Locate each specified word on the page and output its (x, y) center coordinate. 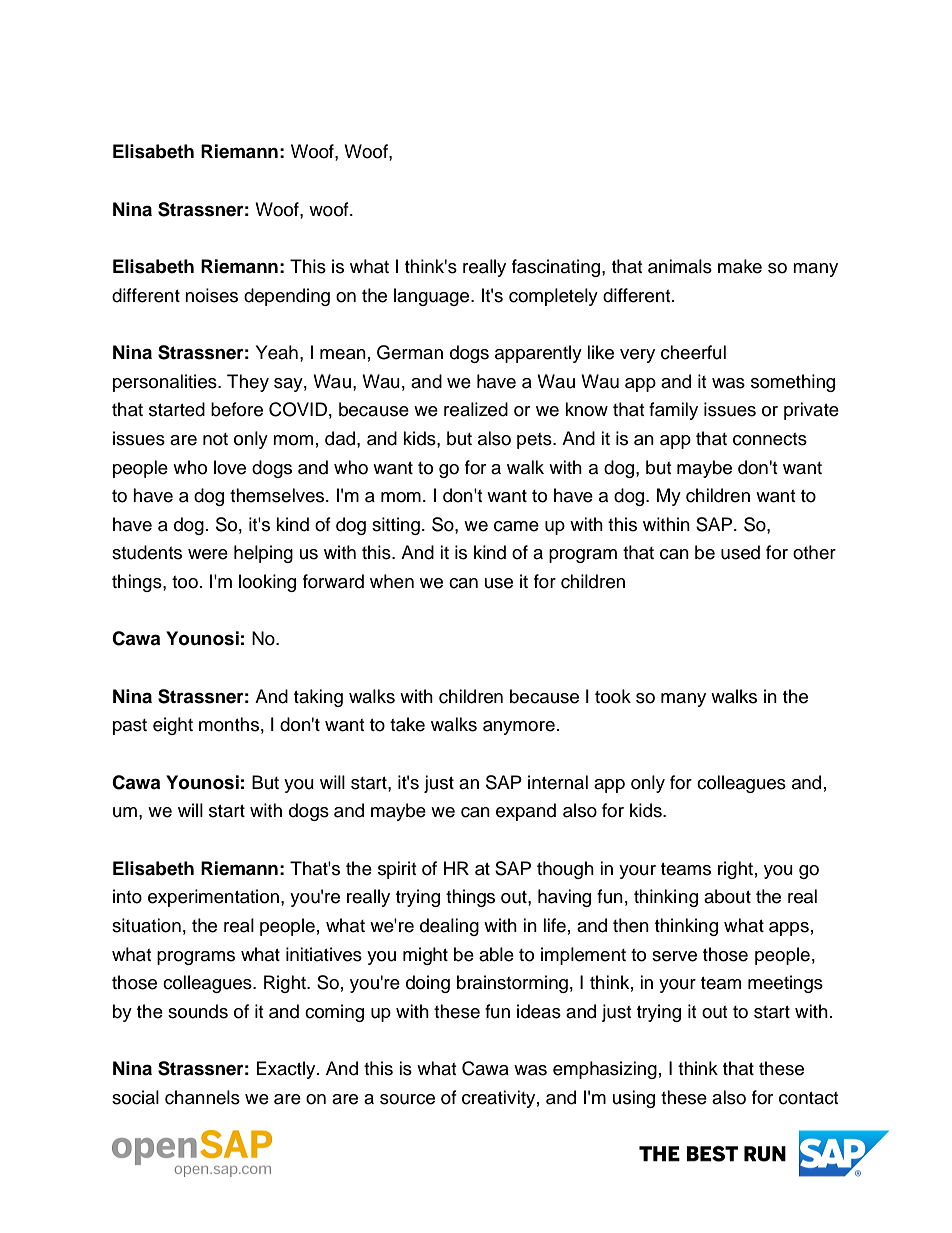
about (727, 896)
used (740, 552)
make (740, 266)
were (208, 554)
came (516, 526)
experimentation (213, 898)
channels (202, 1097)
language (433, 297)
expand (526, 812)
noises (211, 295)
